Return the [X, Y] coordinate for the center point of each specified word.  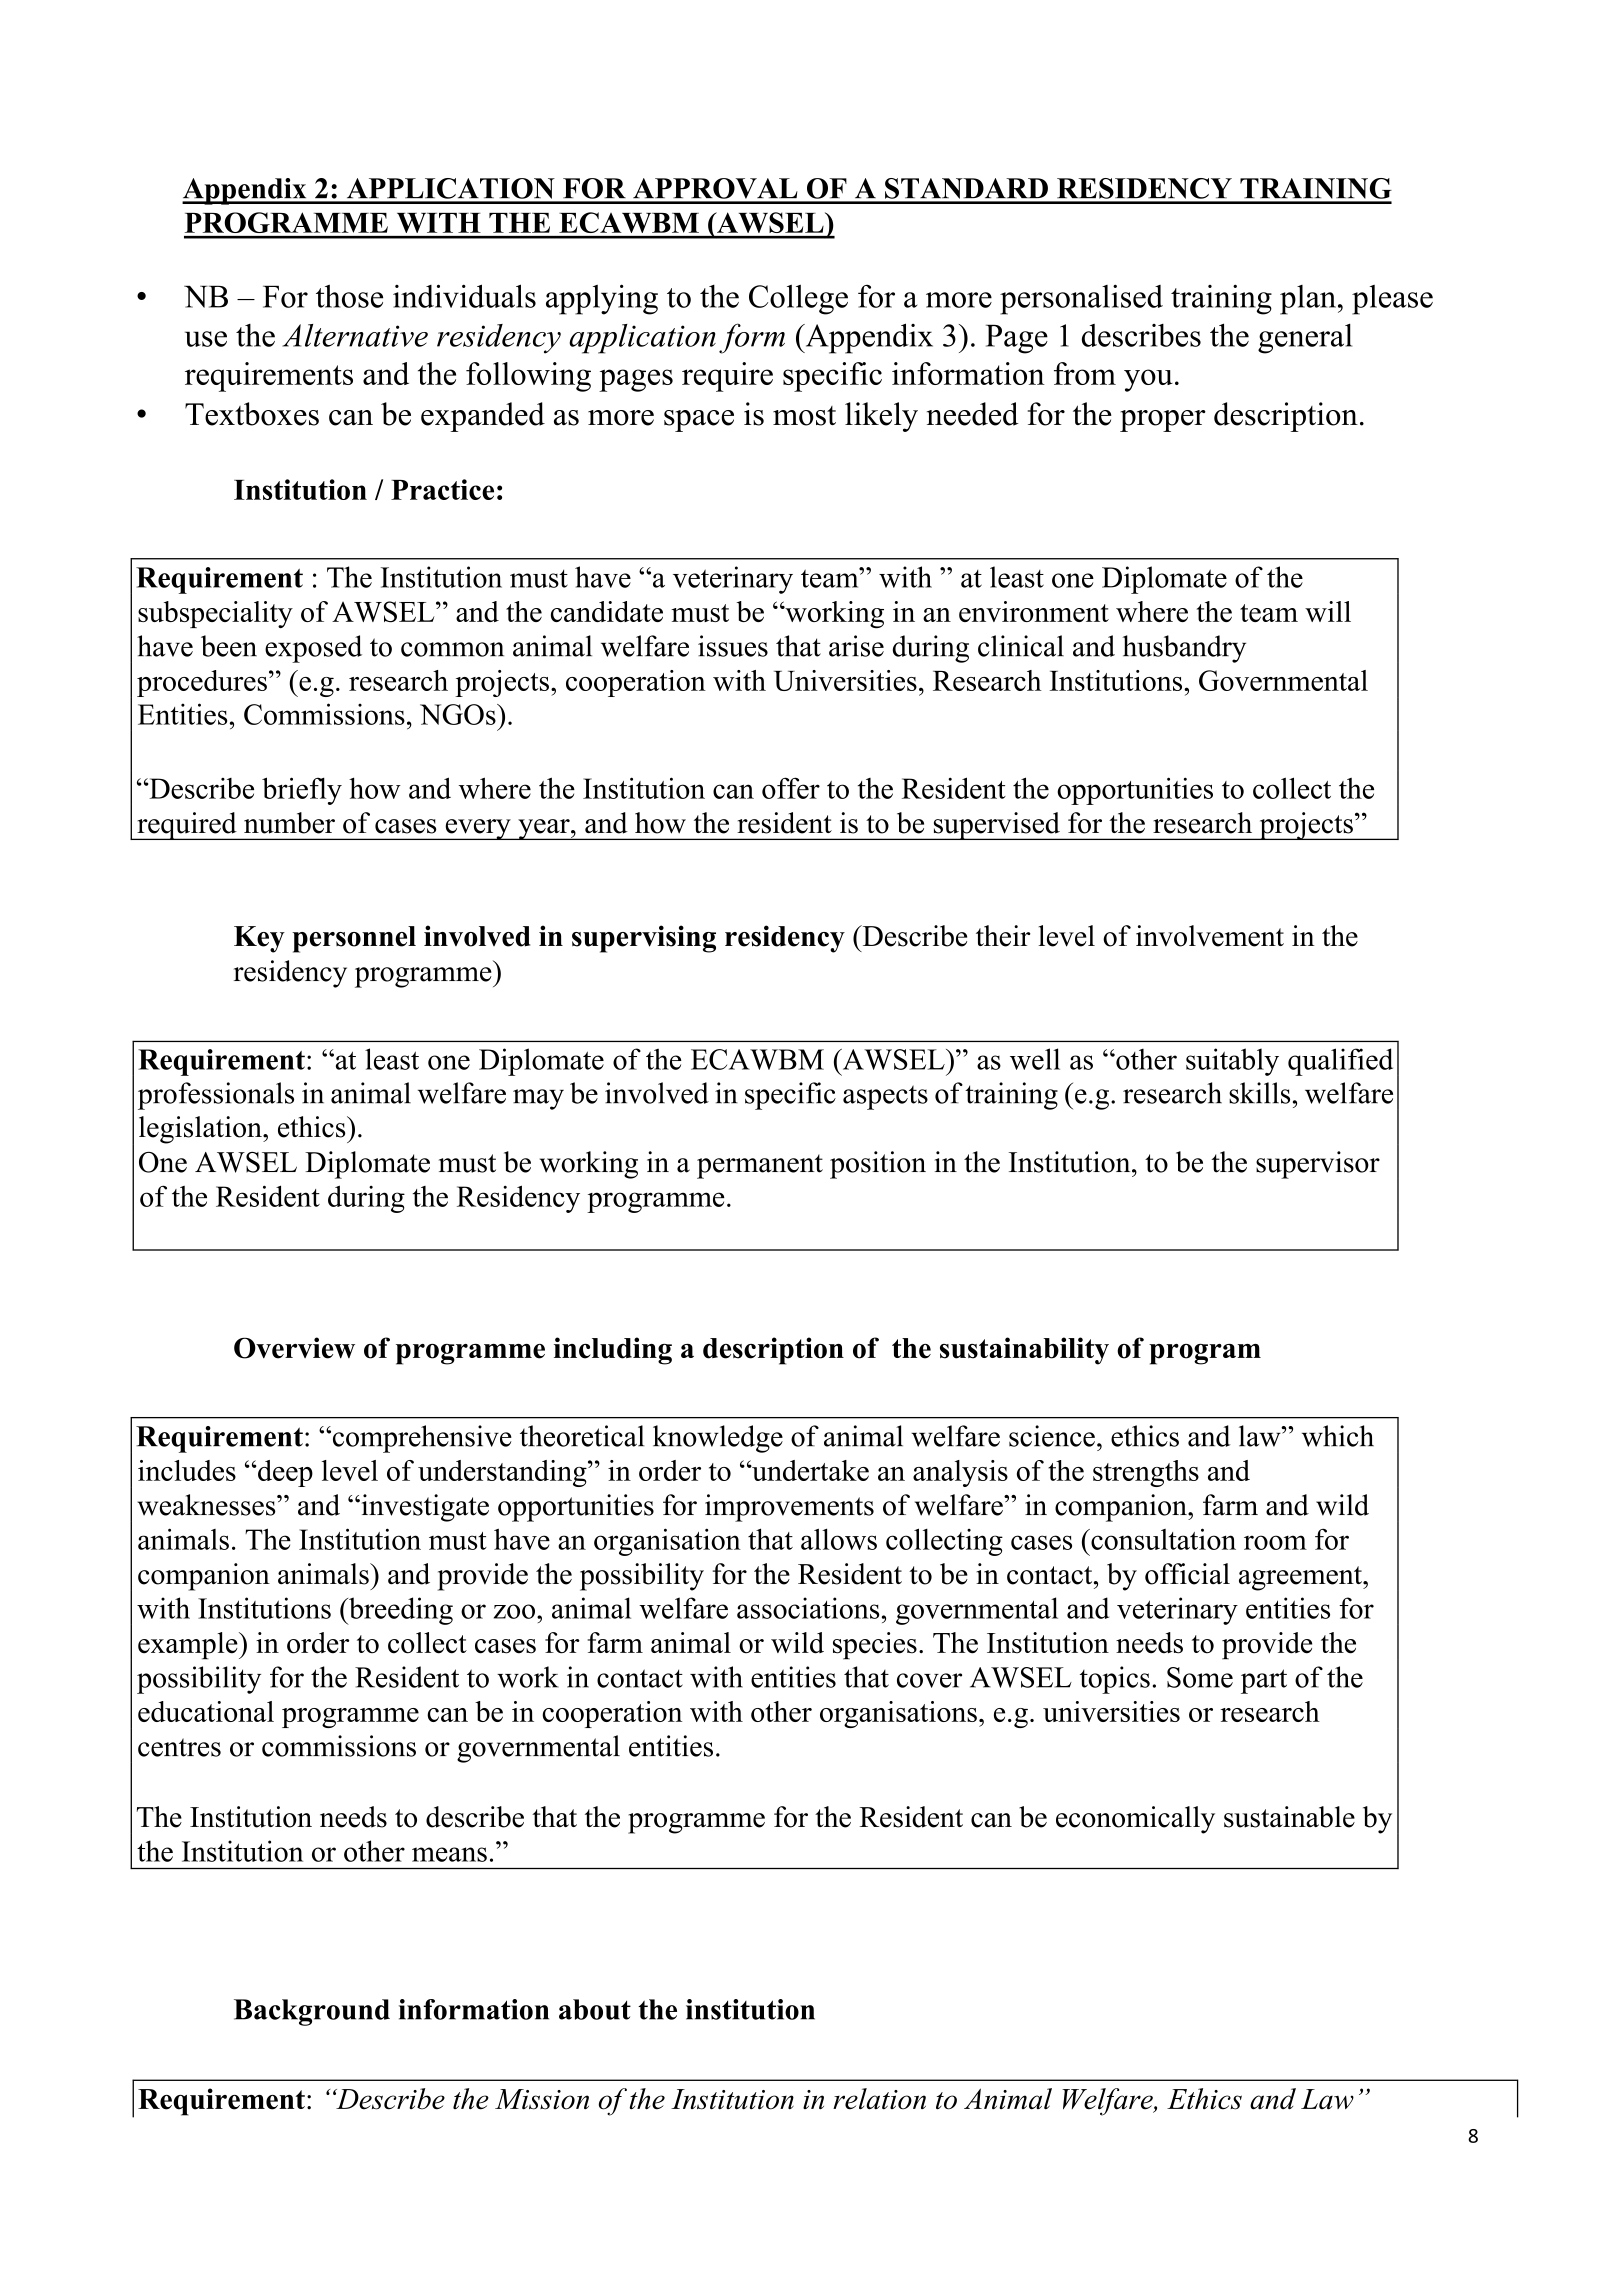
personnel [354, 939]
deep [284, 1473]
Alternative [355, 335]
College [798, 300]
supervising [644, 939]
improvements [789, 1508]
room [1275, 1542]
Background [312, 2012]
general [1305, 338]
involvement [1210, 936]
